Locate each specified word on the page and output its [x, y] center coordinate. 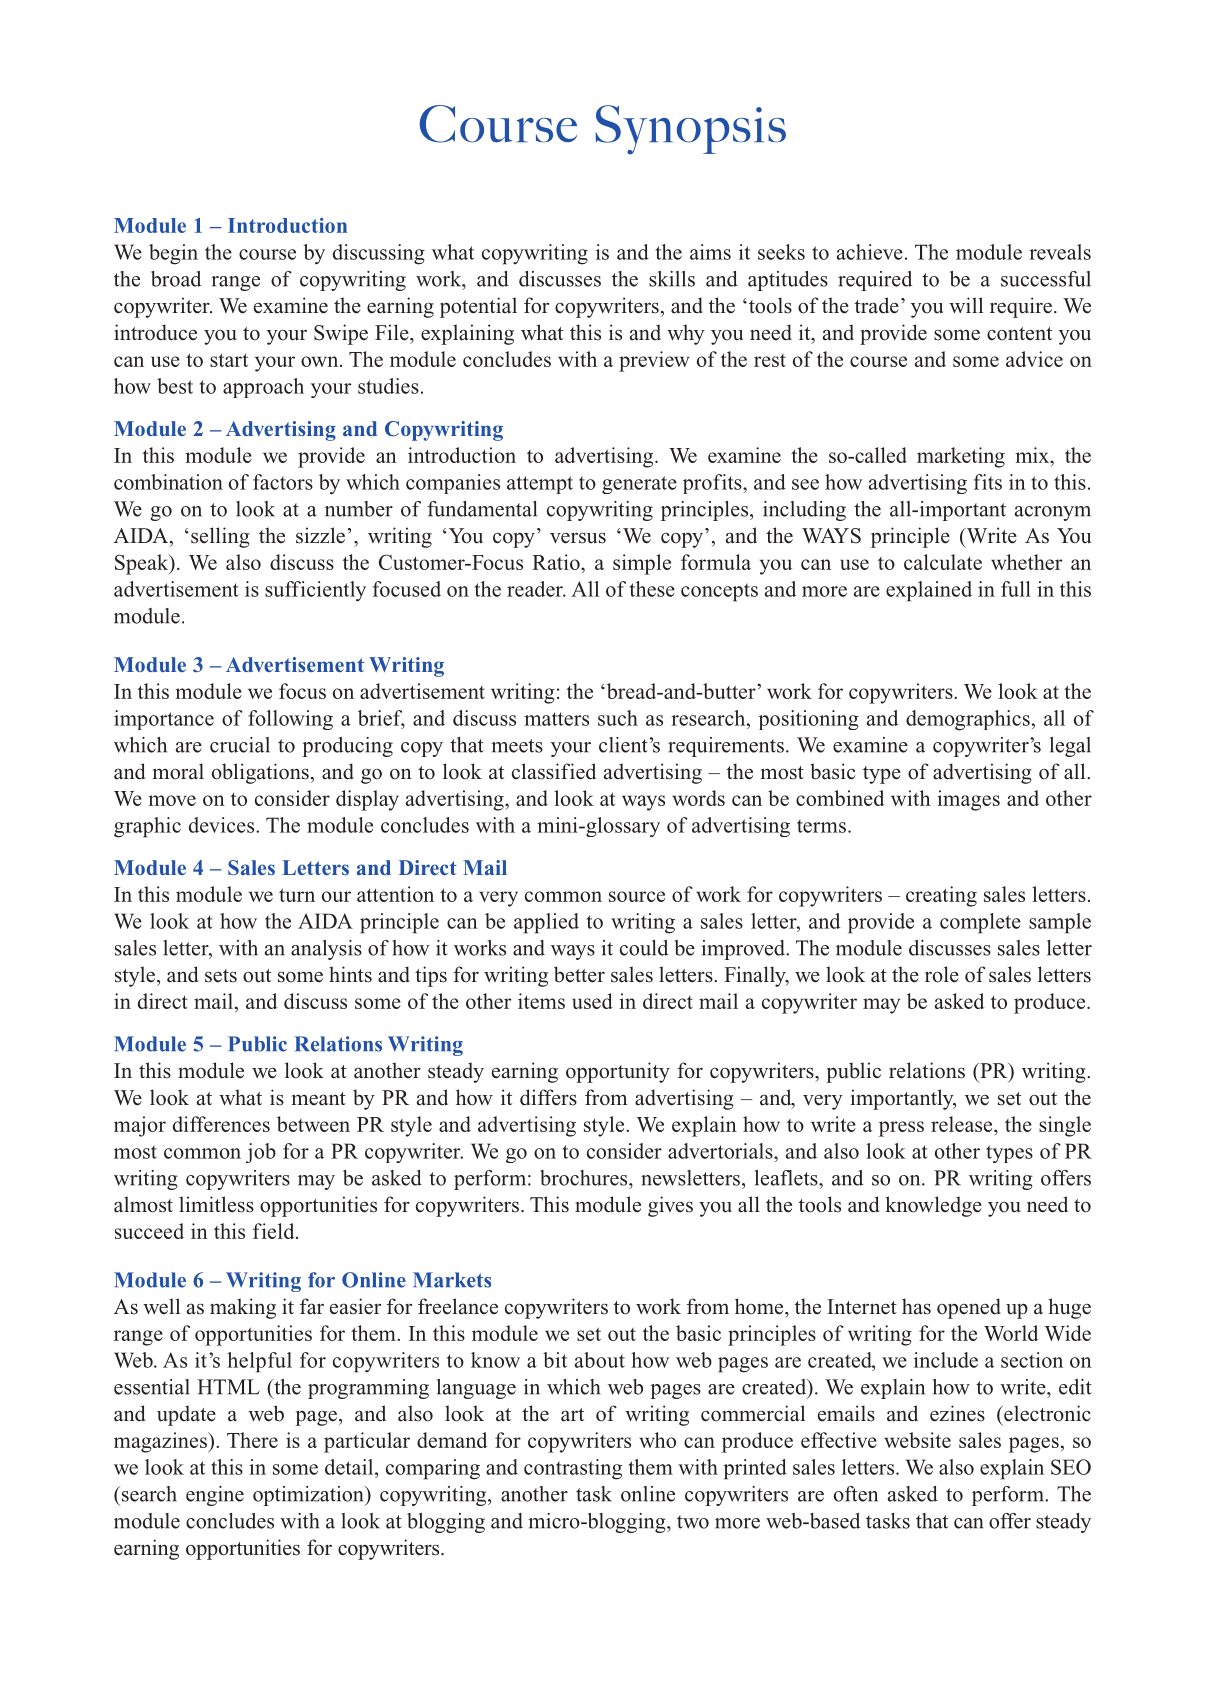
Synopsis [691, 130]
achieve [870, 252]
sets [221, 976]
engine [215, 1496]
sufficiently [315, 591]
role [942, 974]
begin [173, 254]
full [1016, 589]
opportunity [618, 1072]
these [652, 589]
